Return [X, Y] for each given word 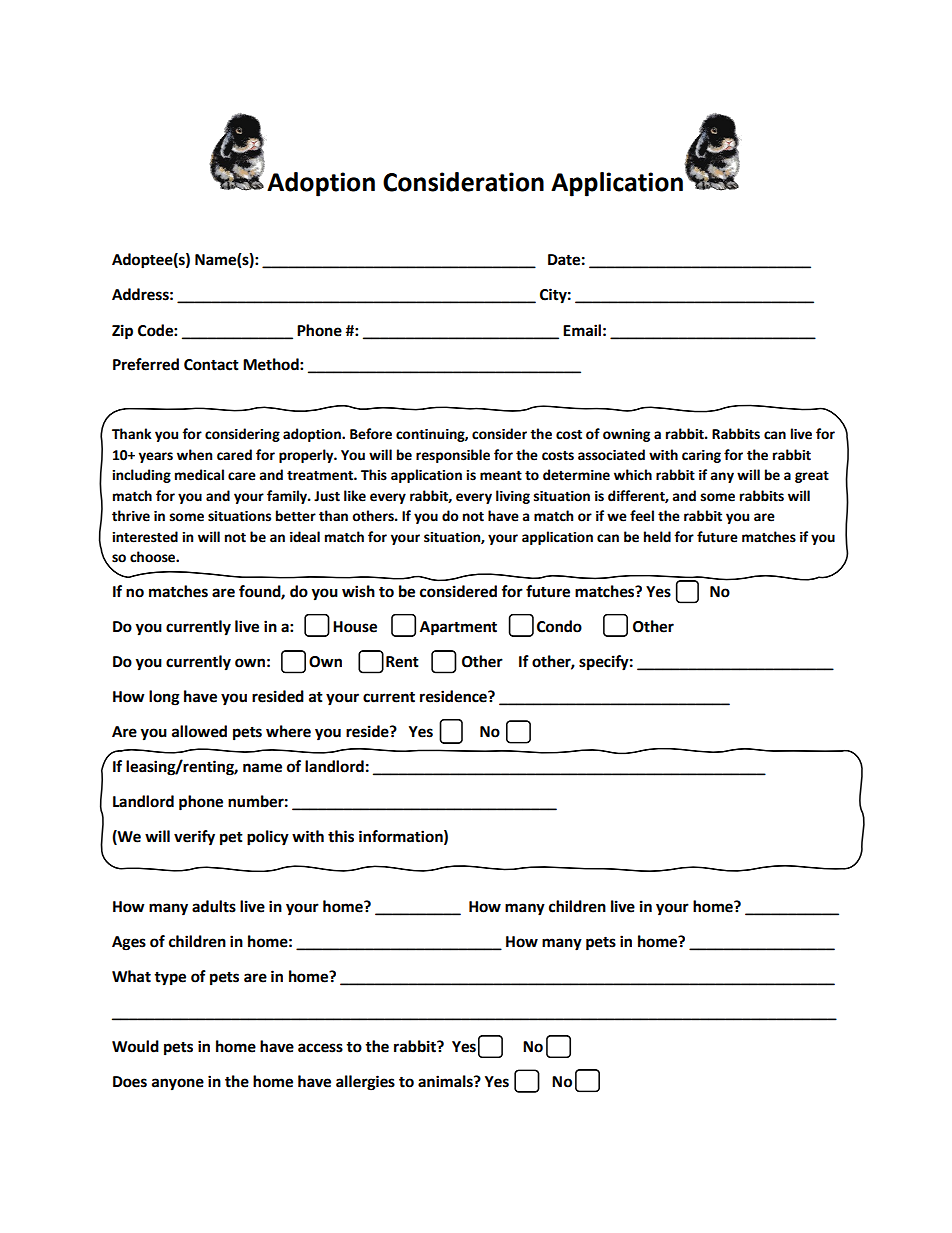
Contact [211, 365]
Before [371, 434]
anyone [178, 1084]
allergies [365, 1083]
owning [626, 435]
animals [446, 1081]
